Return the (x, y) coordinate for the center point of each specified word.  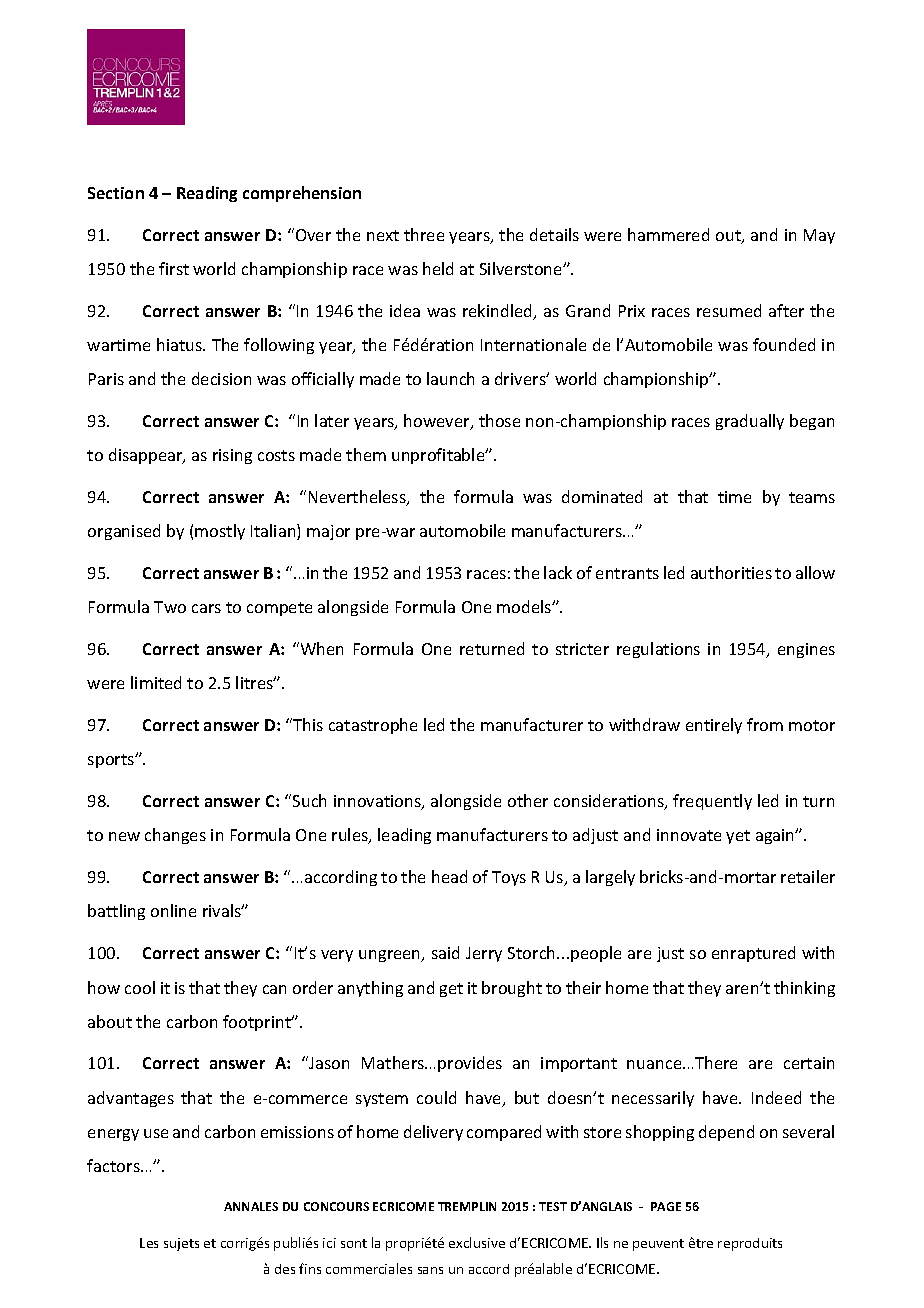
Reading (207, 194)
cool (140, 987)
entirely (714, 726)
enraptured (753, 954)
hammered (668, 234)
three (424, 234)
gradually (750, 422)
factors (114, 1165)
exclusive (477, 1242)
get (451, 990)
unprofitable (439, 456)
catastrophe (373, 726)
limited (156, 682)
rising (232, 456)
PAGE (666, 1206)
